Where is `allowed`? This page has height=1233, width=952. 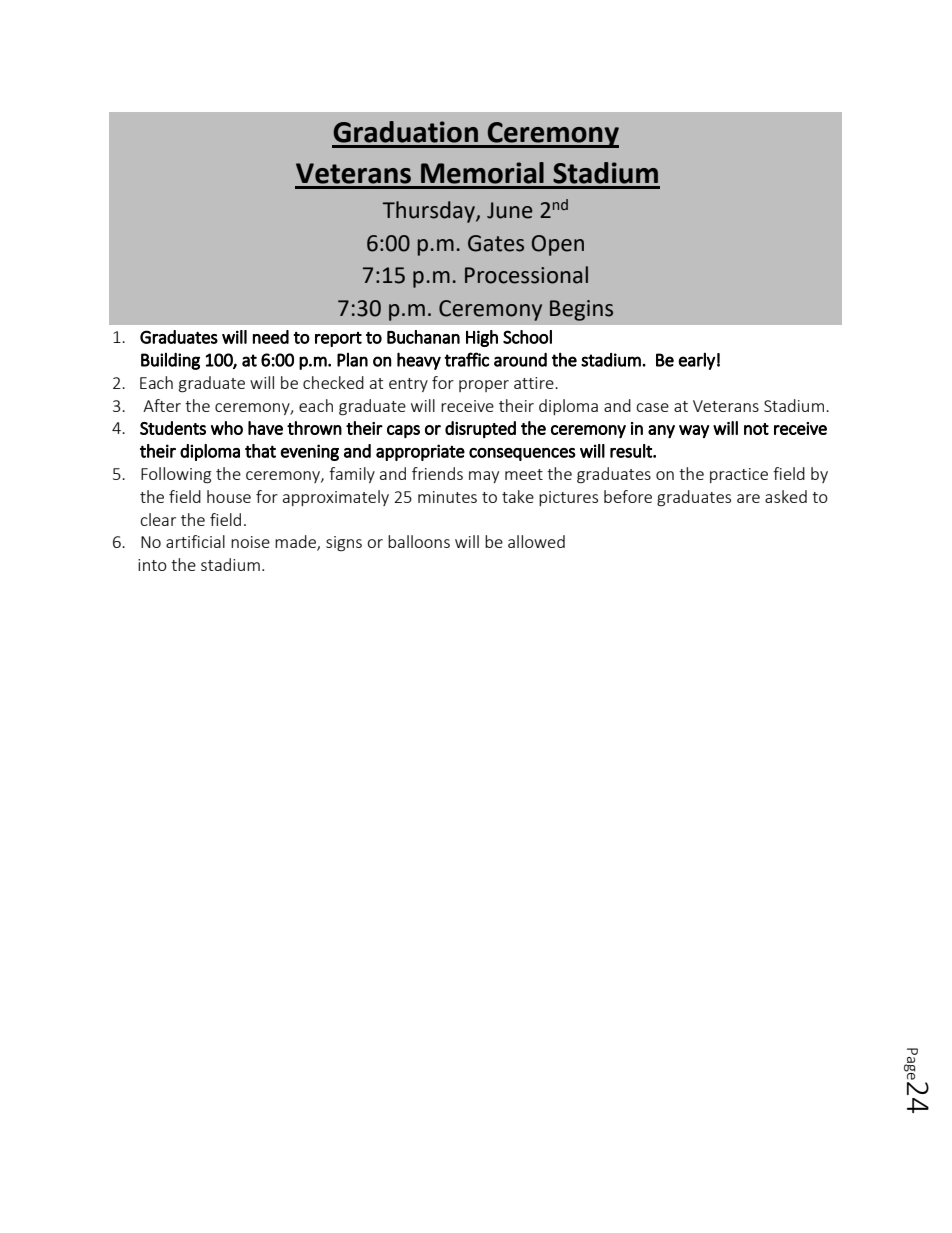
allowed is located at coordinates (536, 541).
